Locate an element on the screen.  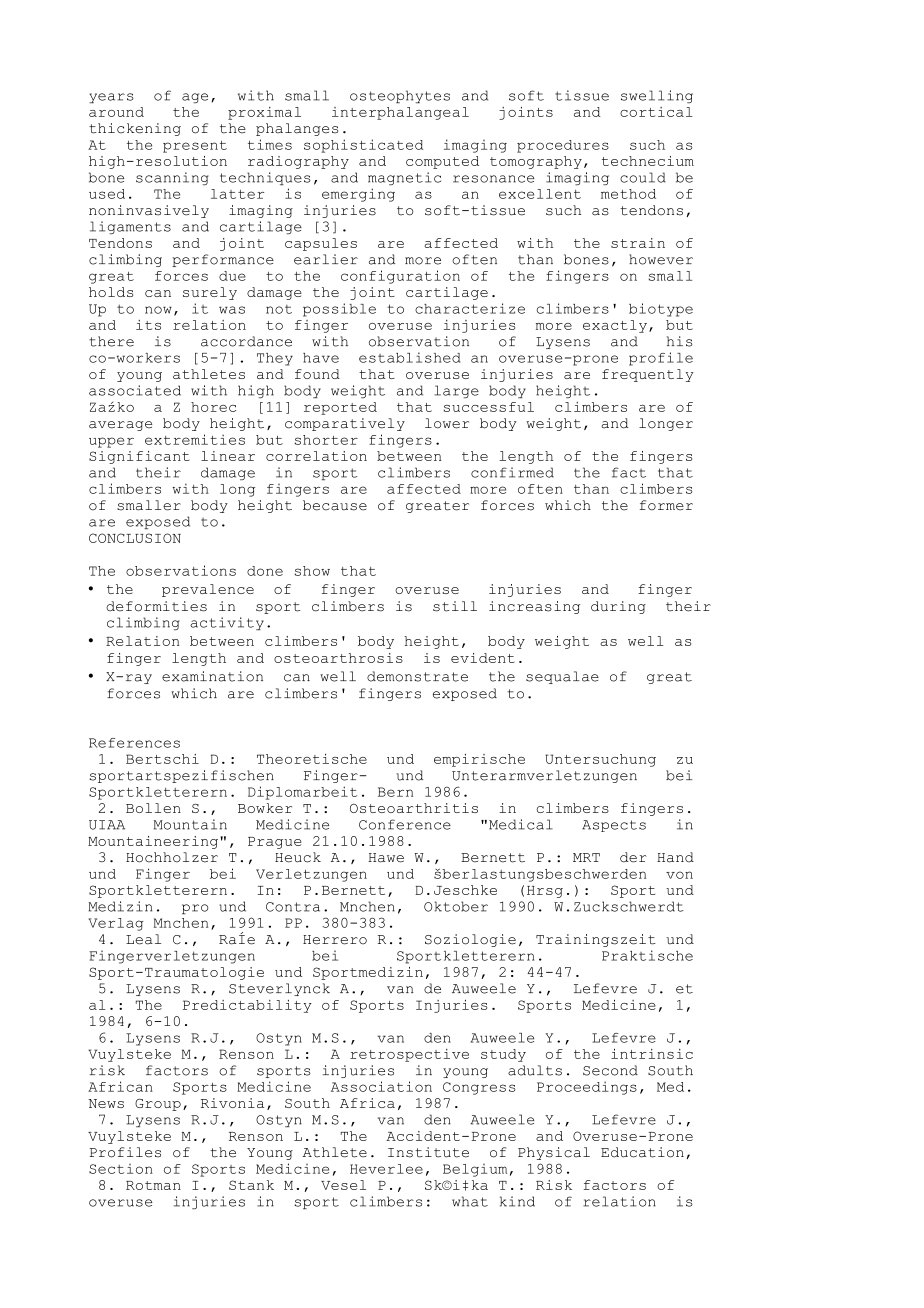
Verlag is located at coordinates (116, 924).
